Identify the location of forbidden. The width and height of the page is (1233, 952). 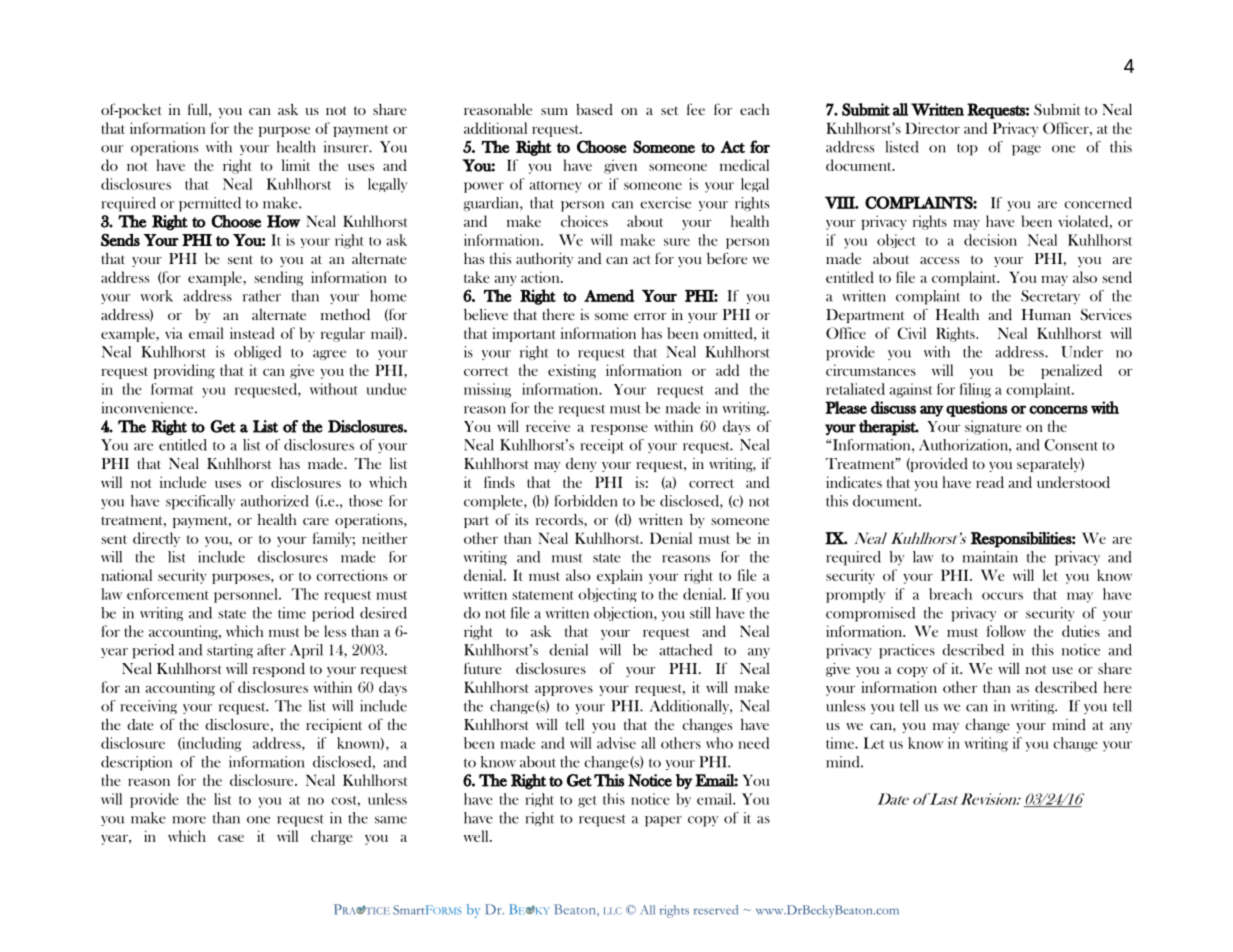
(586, 501).
